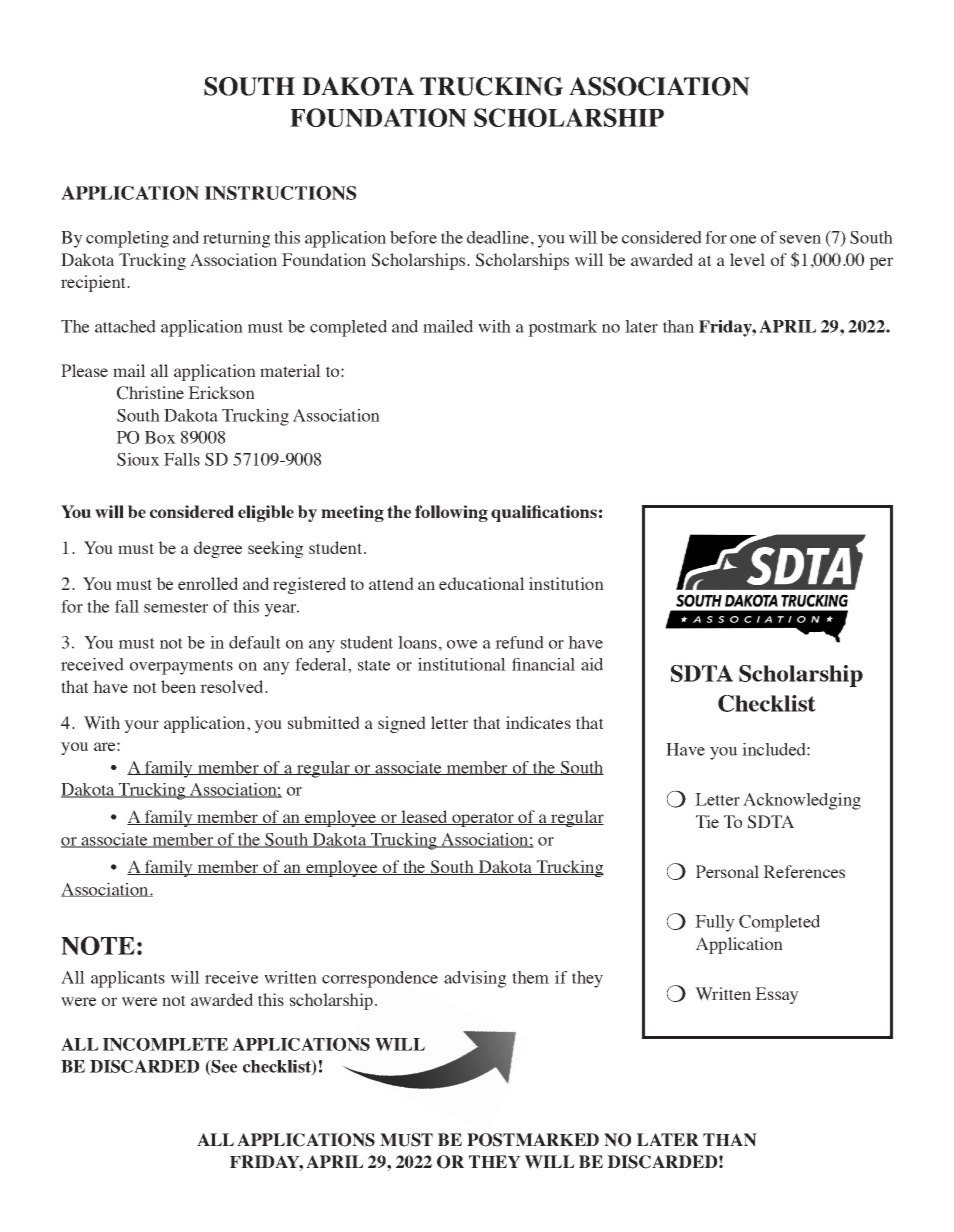 This screenshot has height=1232, width=954. Describe the element at coordinates (544, 513) in the screenshot. I see `qualifications` at that location.
